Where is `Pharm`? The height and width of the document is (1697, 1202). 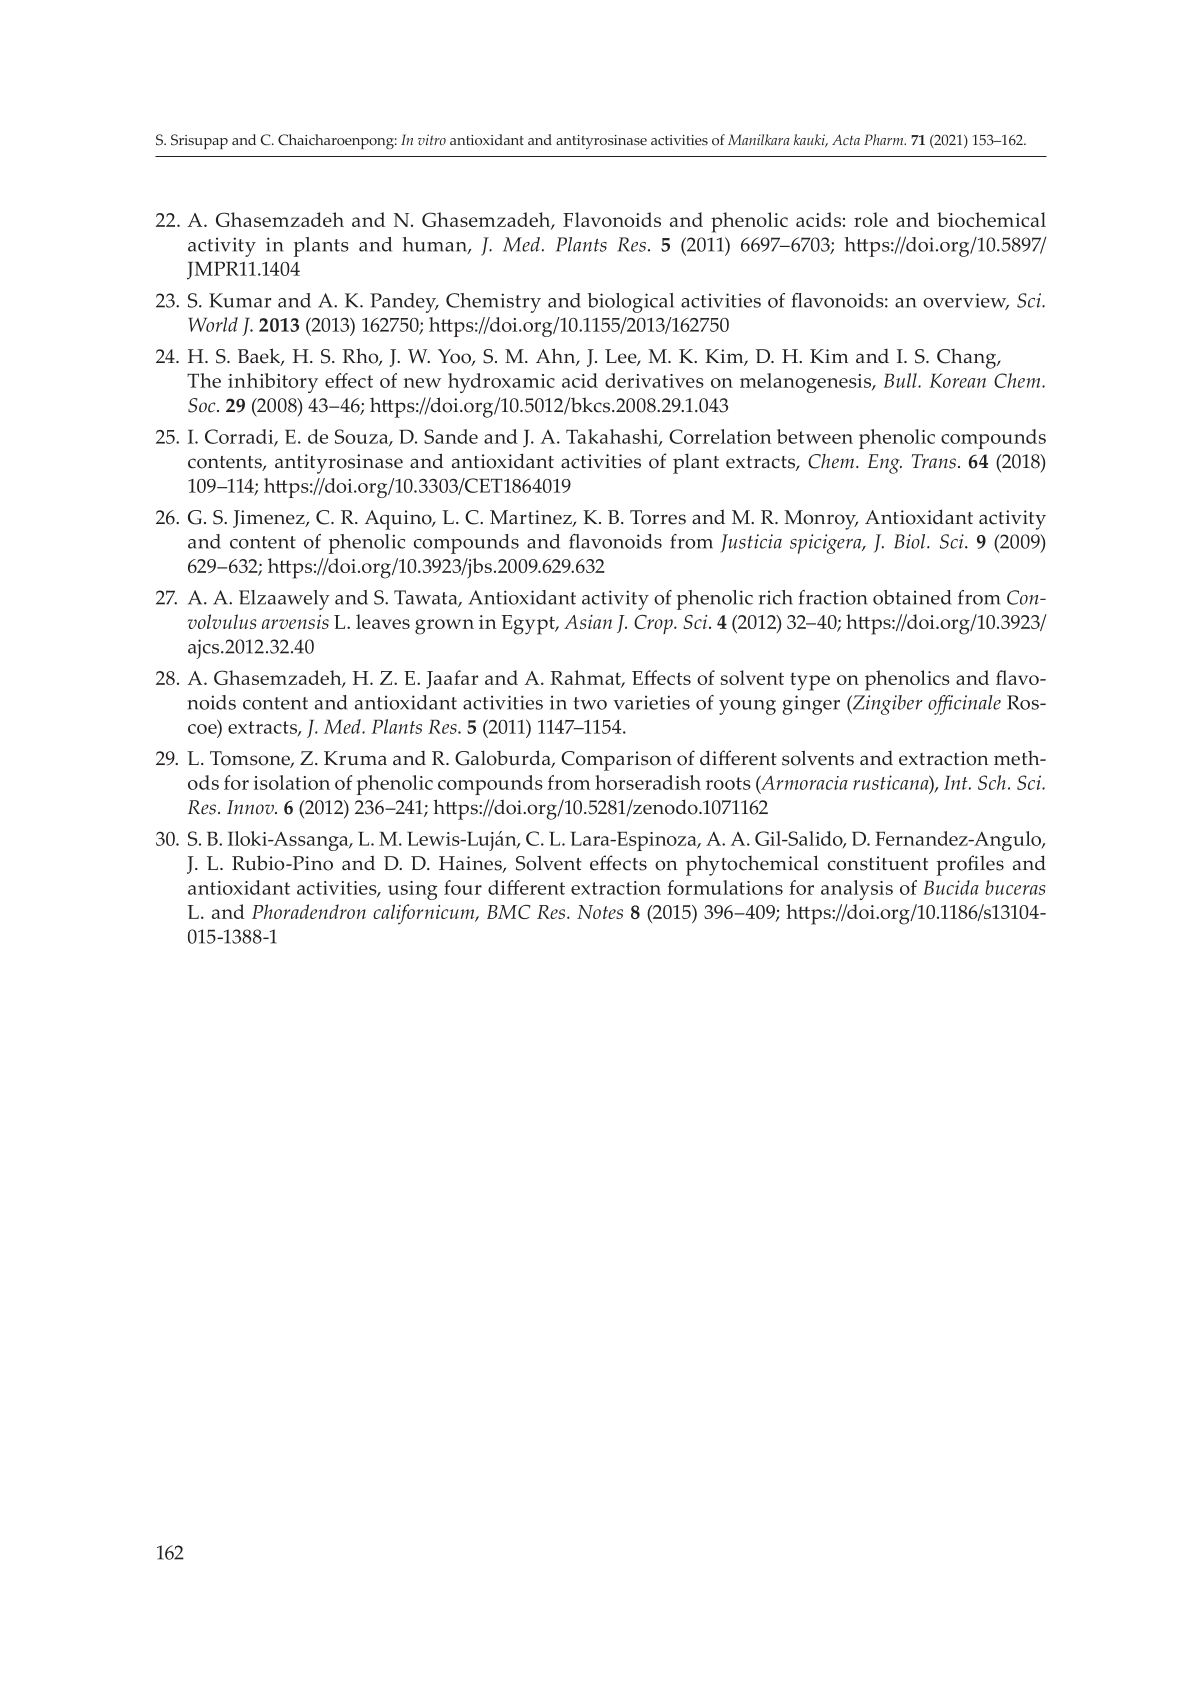
Pharm is located at coordinates (885, 139).
